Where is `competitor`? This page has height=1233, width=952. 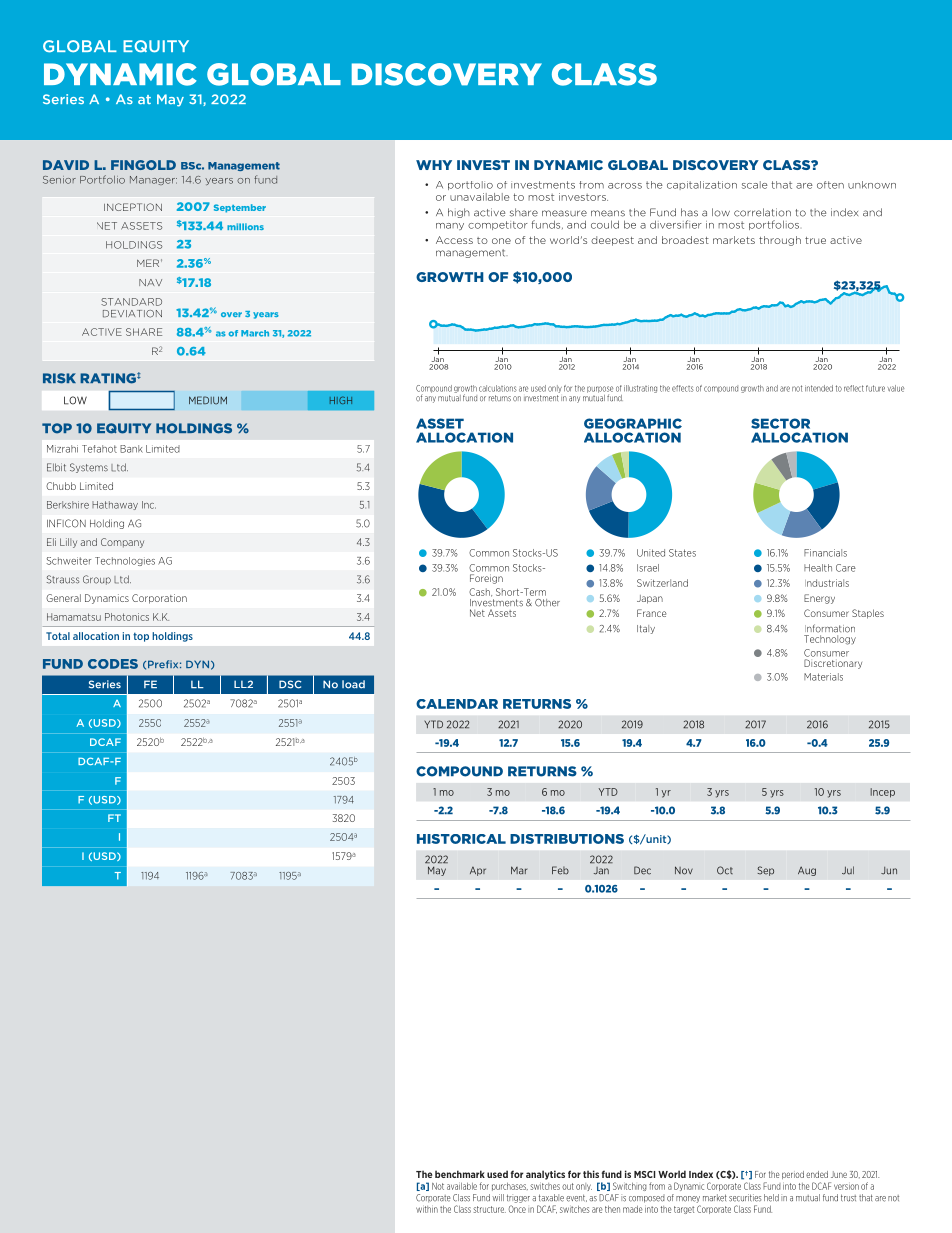
competitor is located at coordinates (498, 225).
